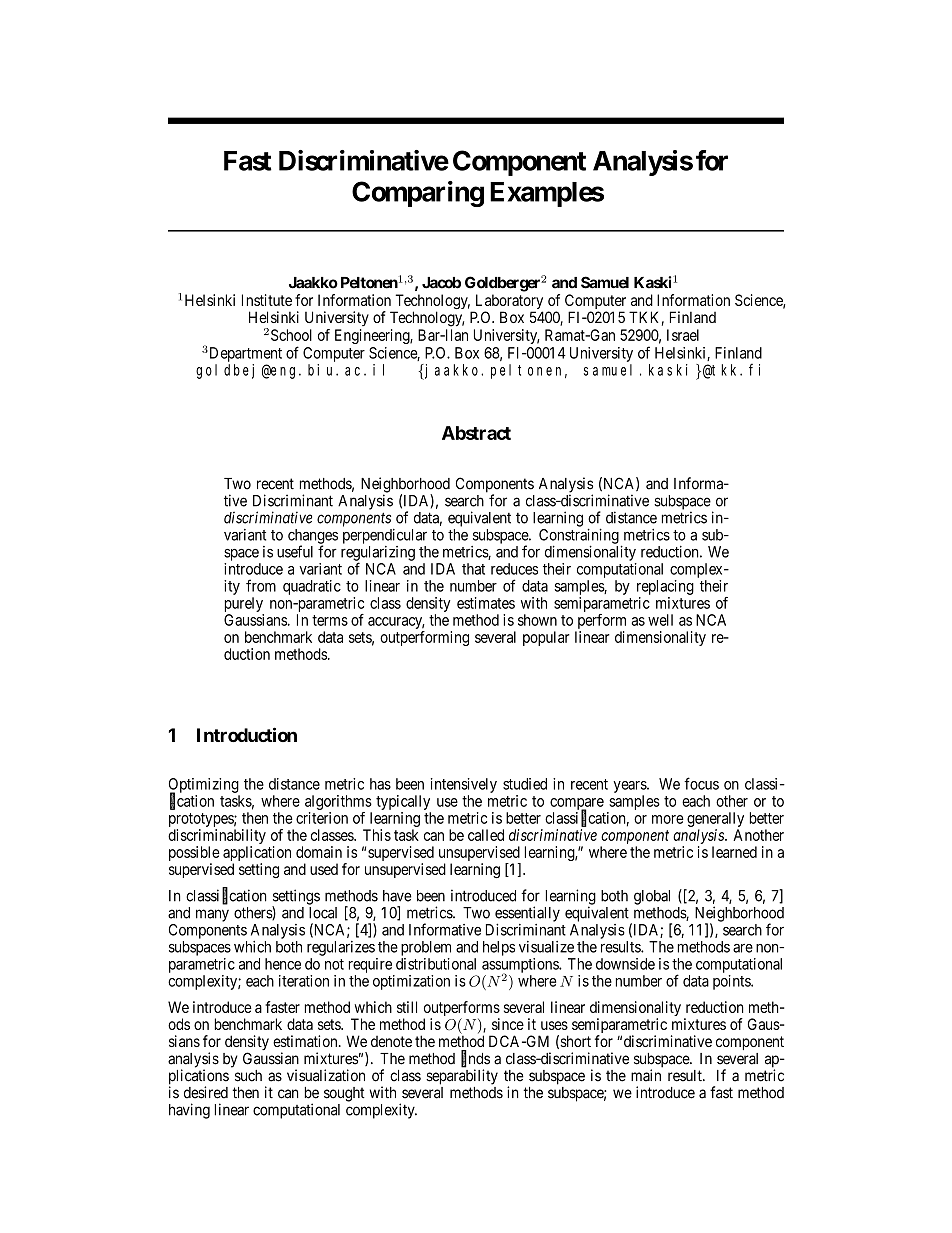 This screenshot has width=952, height=1233. What do you see at coordinates (206, 1092) in the screenshot?
I see `desired` at bounding box center [206, 1092].
